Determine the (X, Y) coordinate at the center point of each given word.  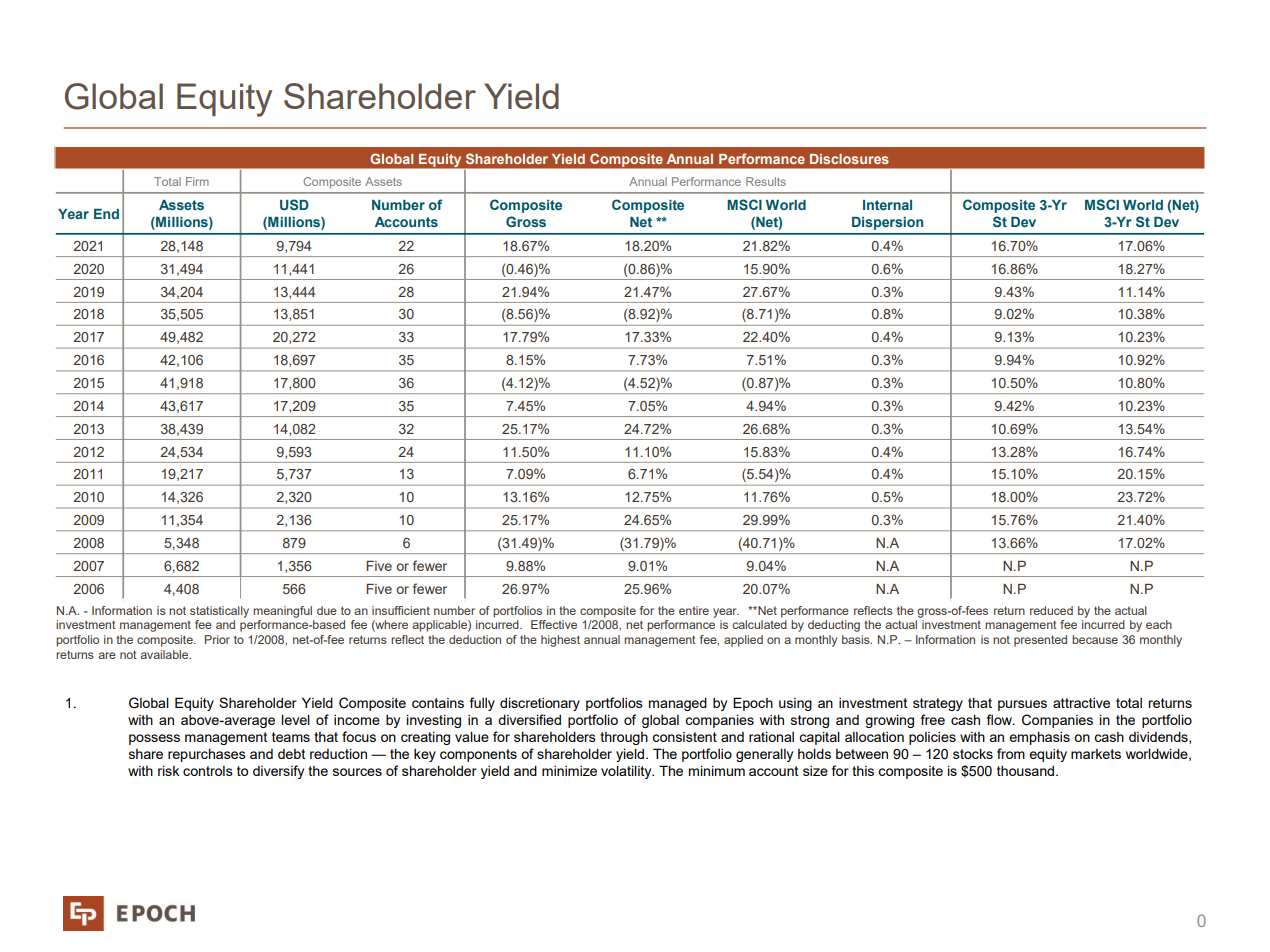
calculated (759, 624)
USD (294, 204)
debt (292, 754)
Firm (197, 181)
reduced (1051, 610)
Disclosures (849, 159)
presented (1040, 641)
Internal (887, 205)
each (1159, 624)
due (327, 610)
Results (766, 181)
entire (694, 610)
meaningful (282, 612)
